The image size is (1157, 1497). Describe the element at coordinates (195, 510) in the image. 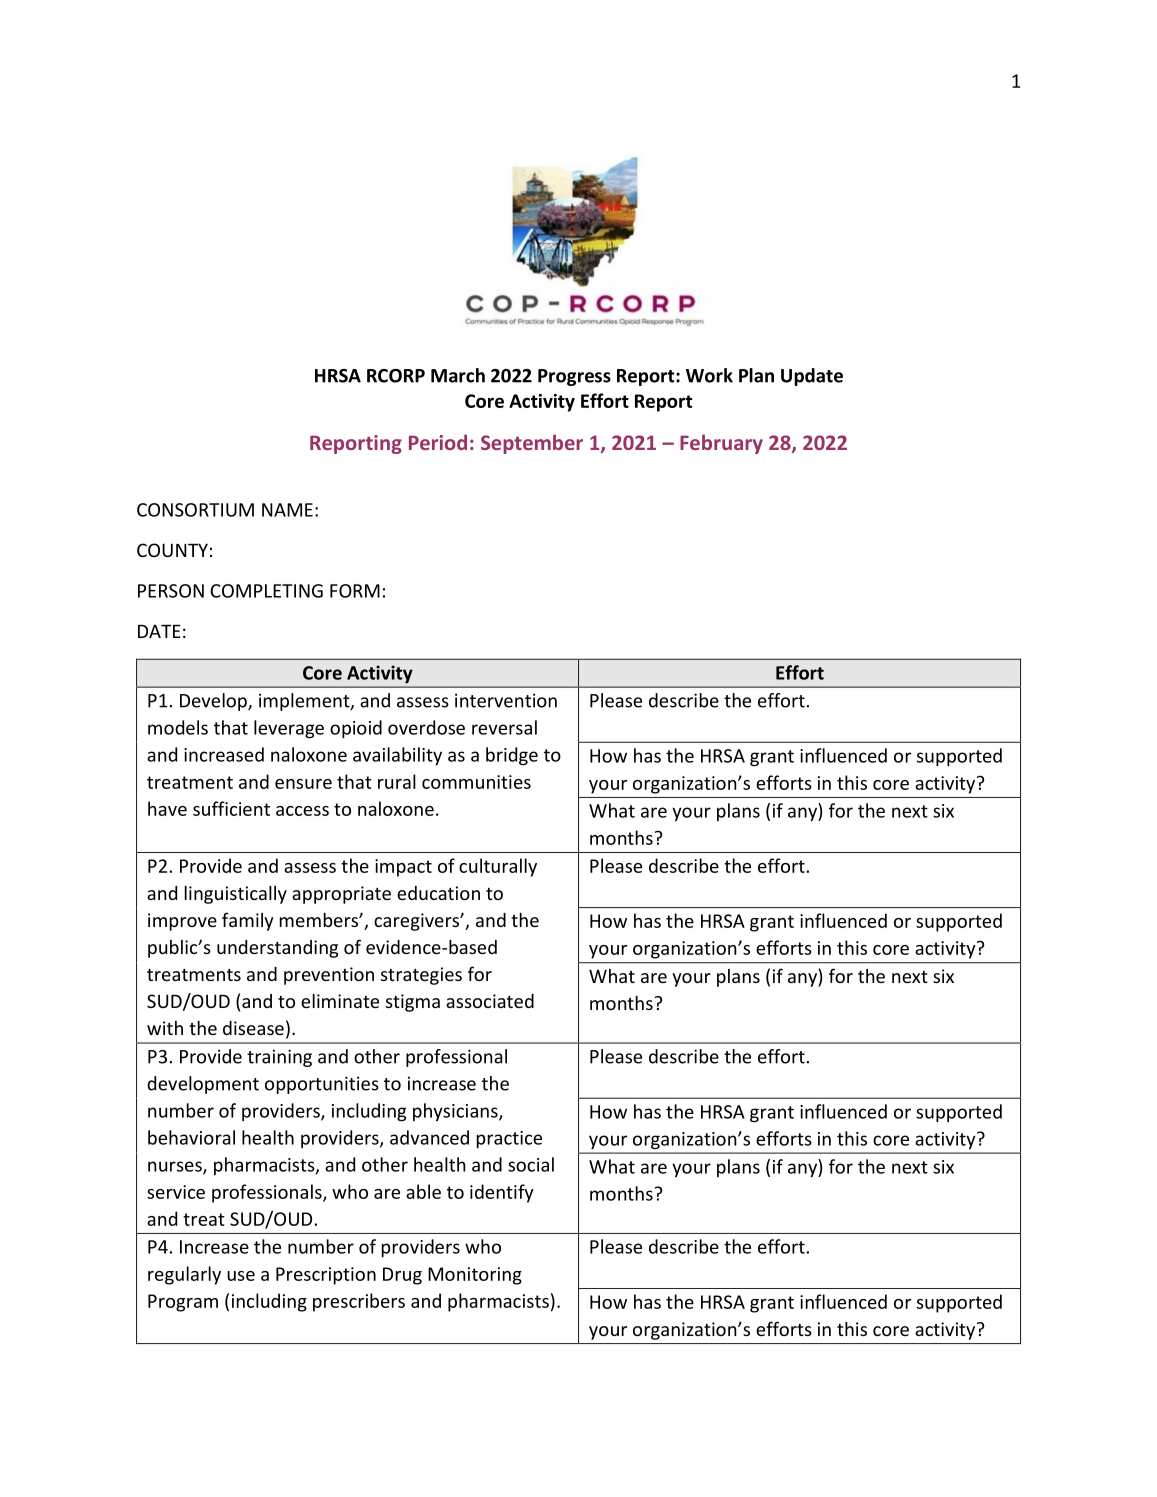

I see `CONSORTIUM` at that location.
